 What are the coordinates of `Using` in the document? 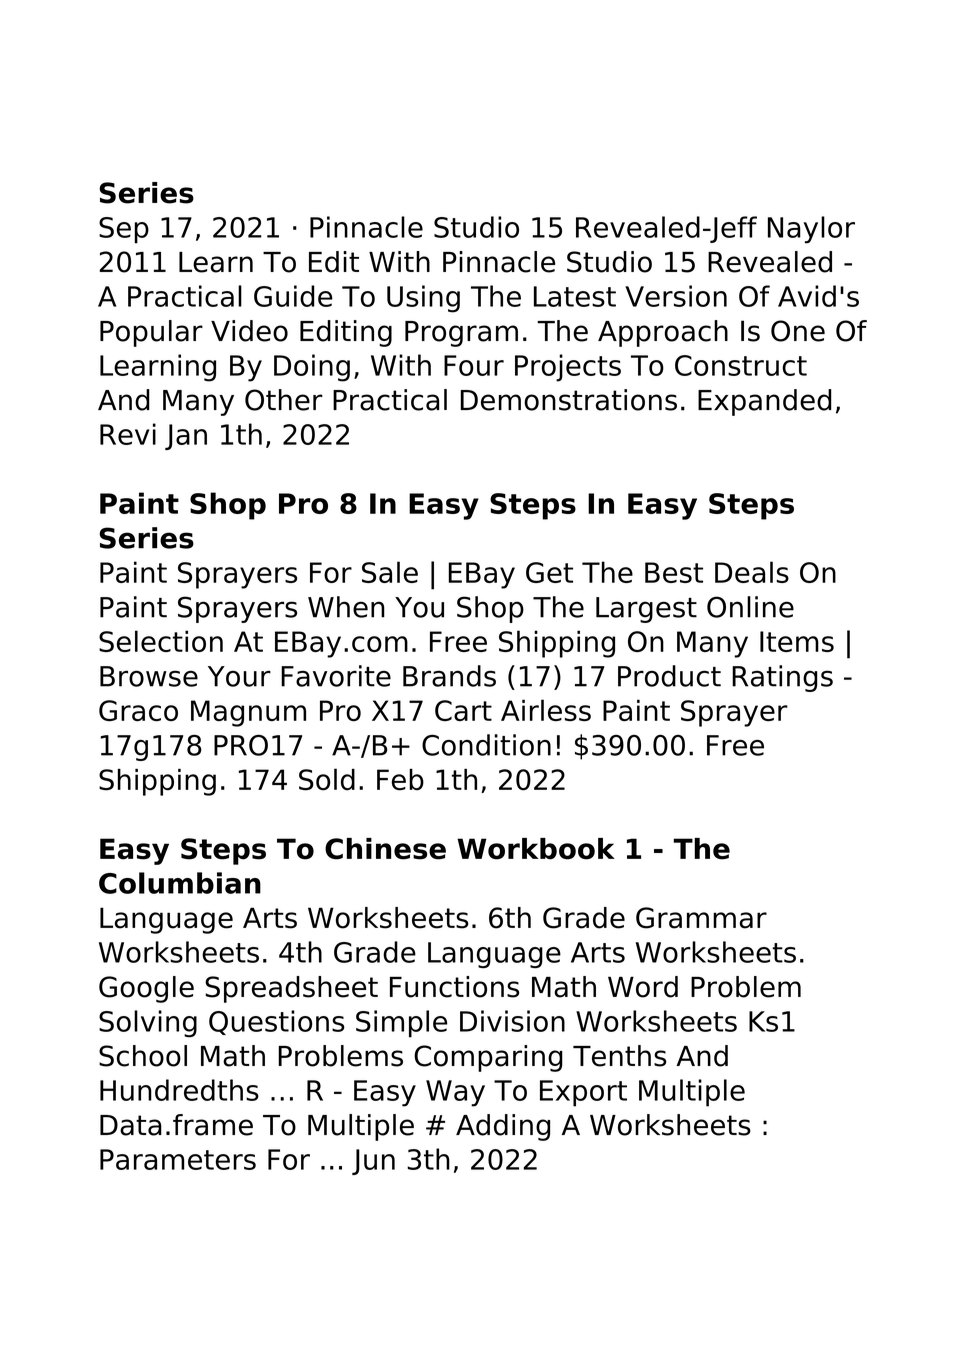 It's located at (423, 299).
